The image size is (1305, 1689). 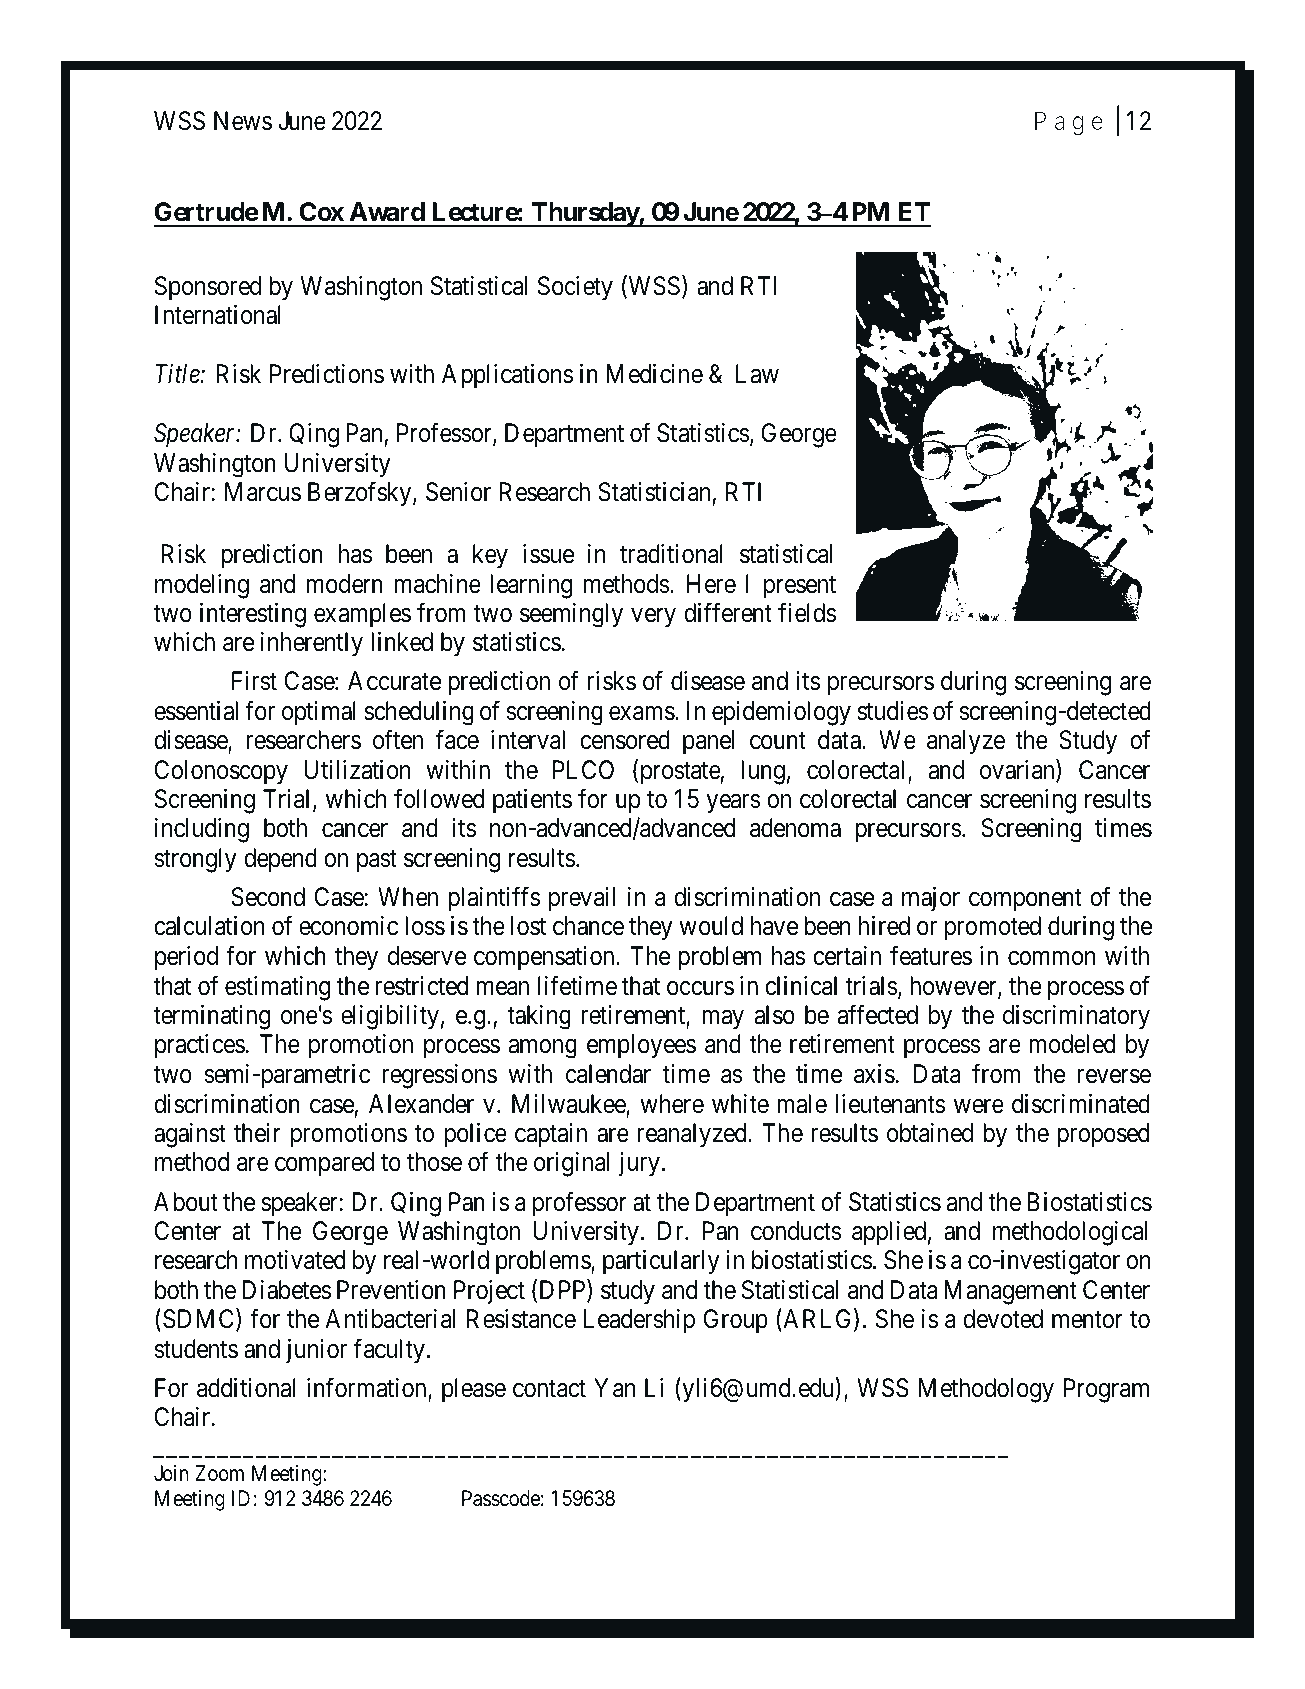 What do you see at coordinates (954, 987) in the screenshot?
I see `however` at bounding box center [954, 987].
